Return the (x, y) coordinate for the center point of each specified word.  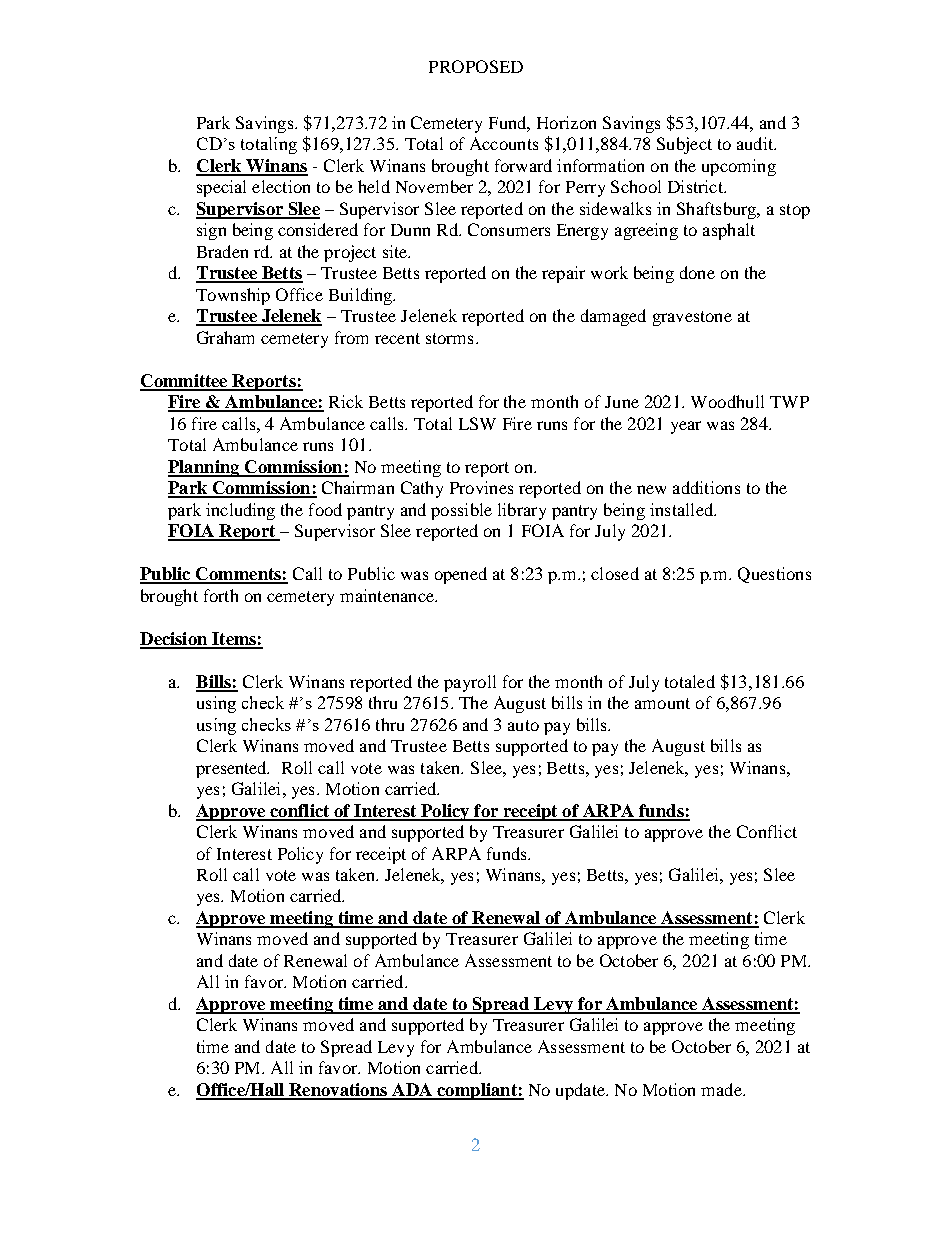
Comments (238, 575)
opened (461, 575)
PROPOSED (476, 66)
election (281, 186)
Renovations (338, 1091)
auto (523, 725)
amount (662, 703)
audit (756, 143)
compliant (477, 1091)
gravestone (692, 318)
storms (449, 338)
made (722, 1089)
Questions (774, 575)
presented (232, 769)
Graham (225, 337)
